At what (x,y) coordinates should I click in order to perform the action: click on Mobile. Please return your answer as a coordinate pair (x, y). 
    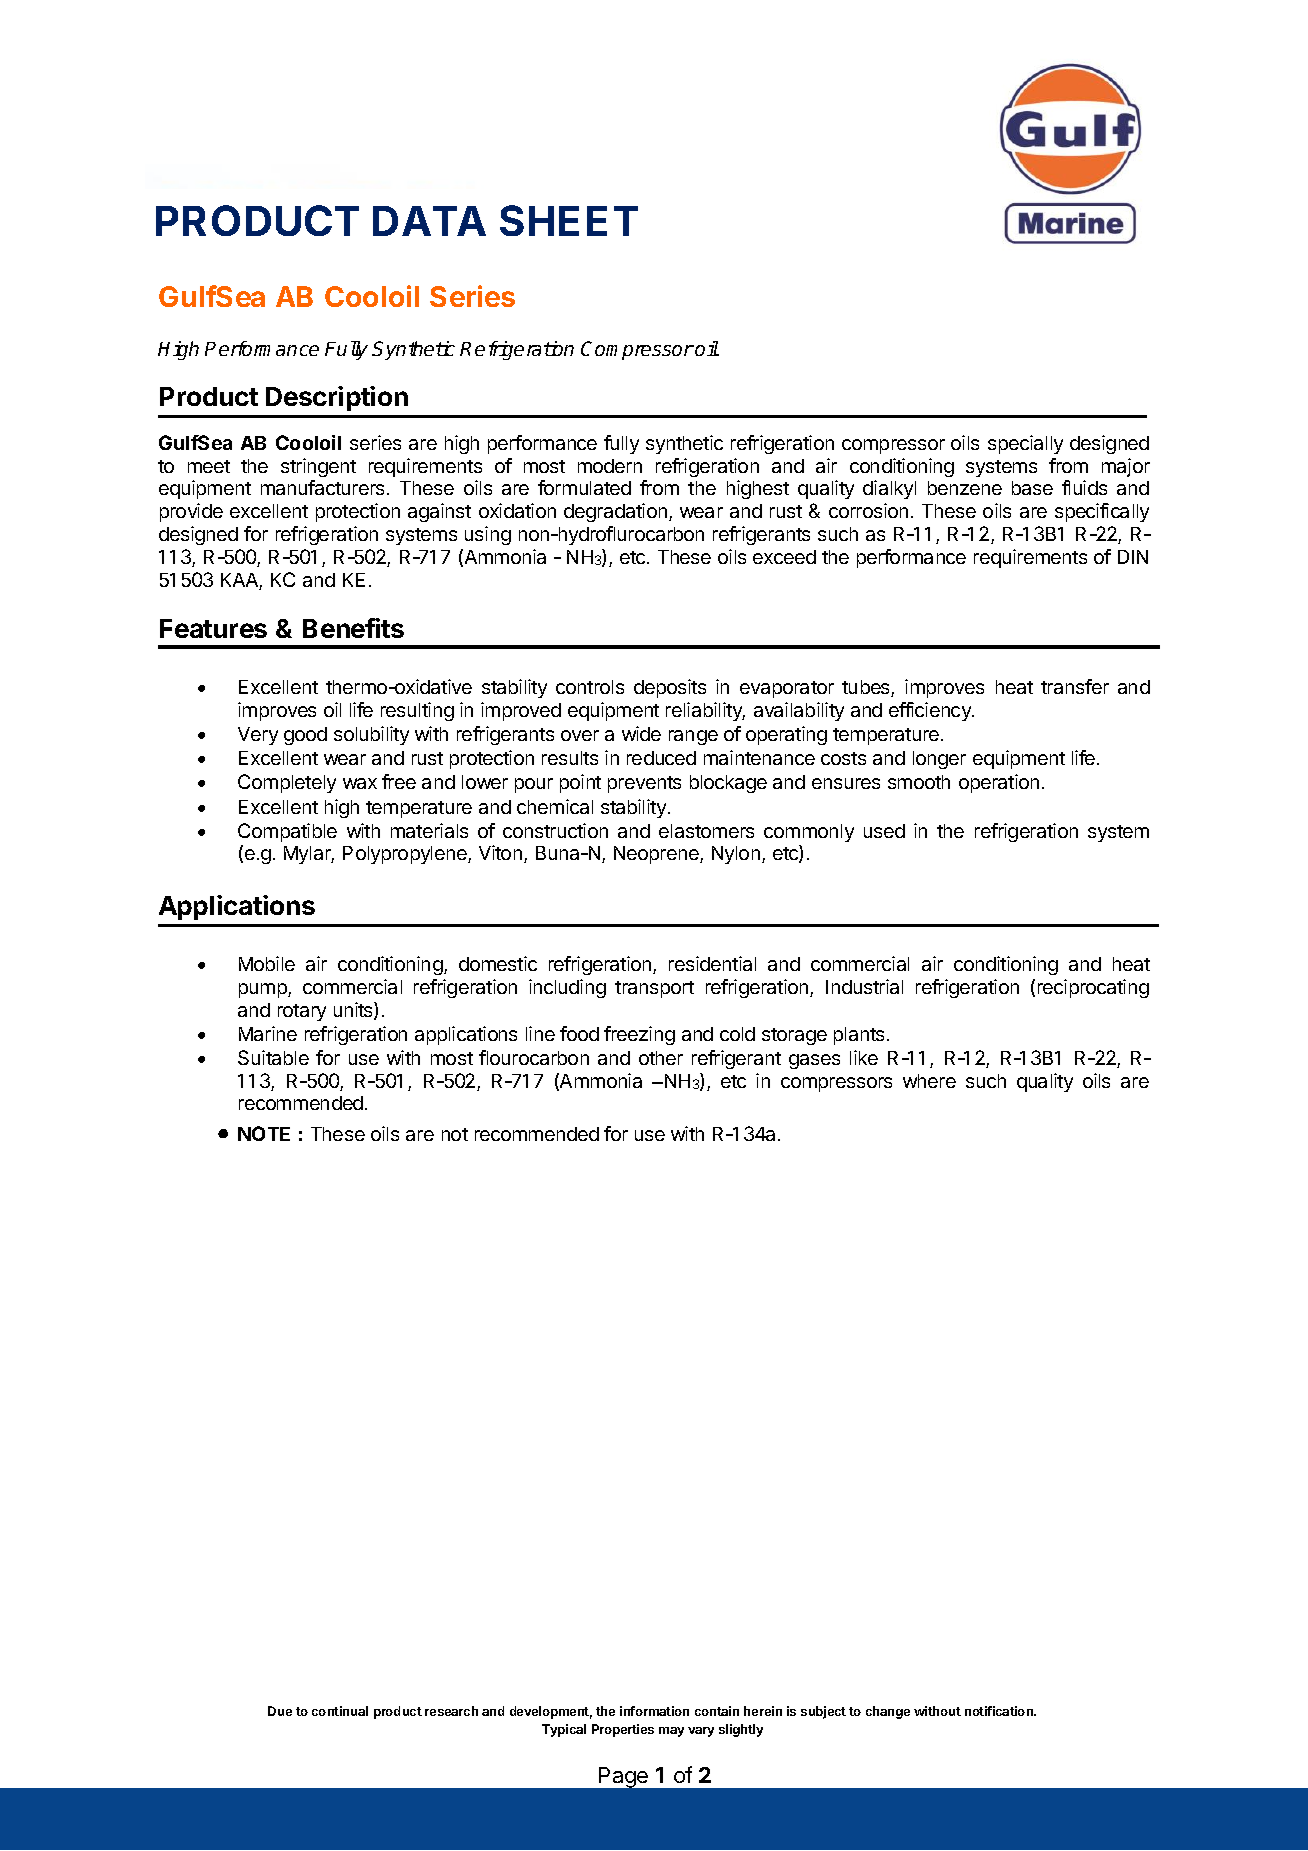
    Looking at the image, I should click on (267, 963).
